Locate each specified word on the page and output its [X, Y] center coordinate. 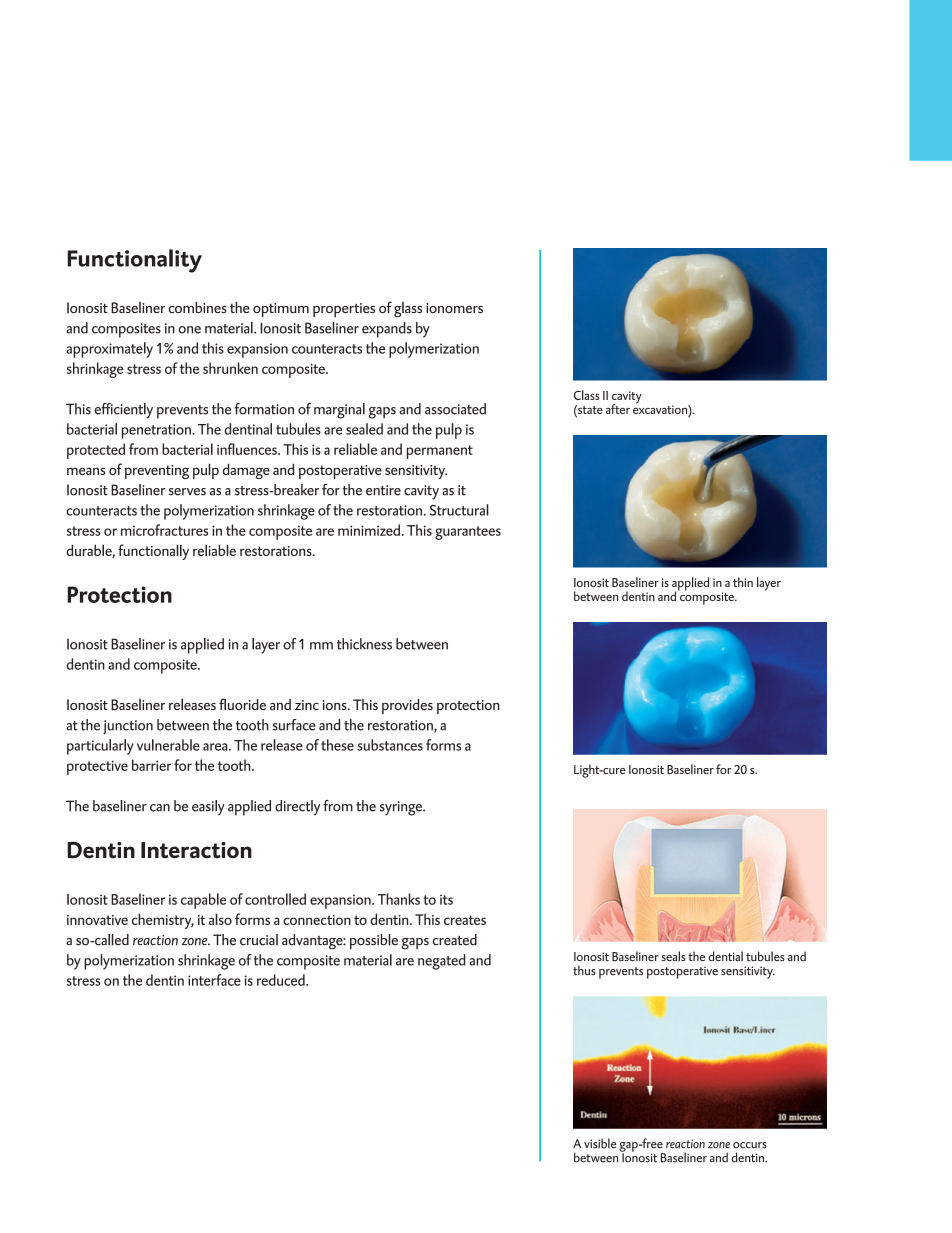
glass [408, 310]
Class [587, 395]
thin [743, 582]
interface [214, 980]
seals [673, 956]
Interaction [196, 850]
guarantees [468, 533]
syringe [402, 808]
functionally [153, 552]
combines [197, 307]
